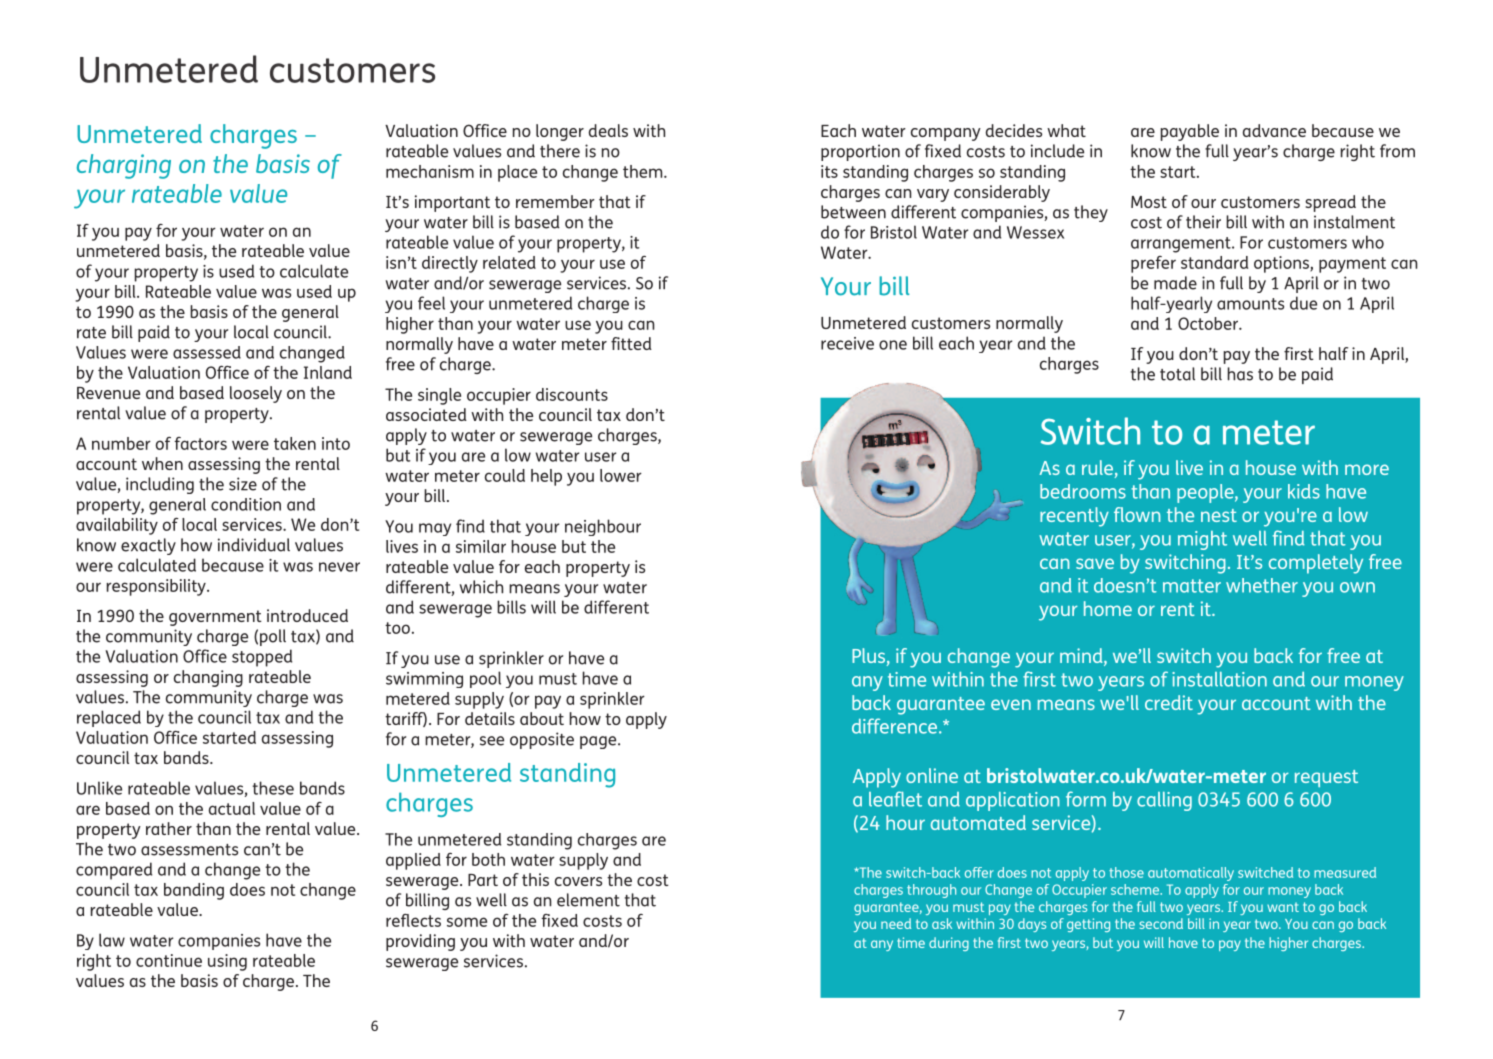 Image resolution: width=1493 pixels, height=1059 pixels. Describe the element at coordinates (1202, 540) in the document. I see `might` at that location.
